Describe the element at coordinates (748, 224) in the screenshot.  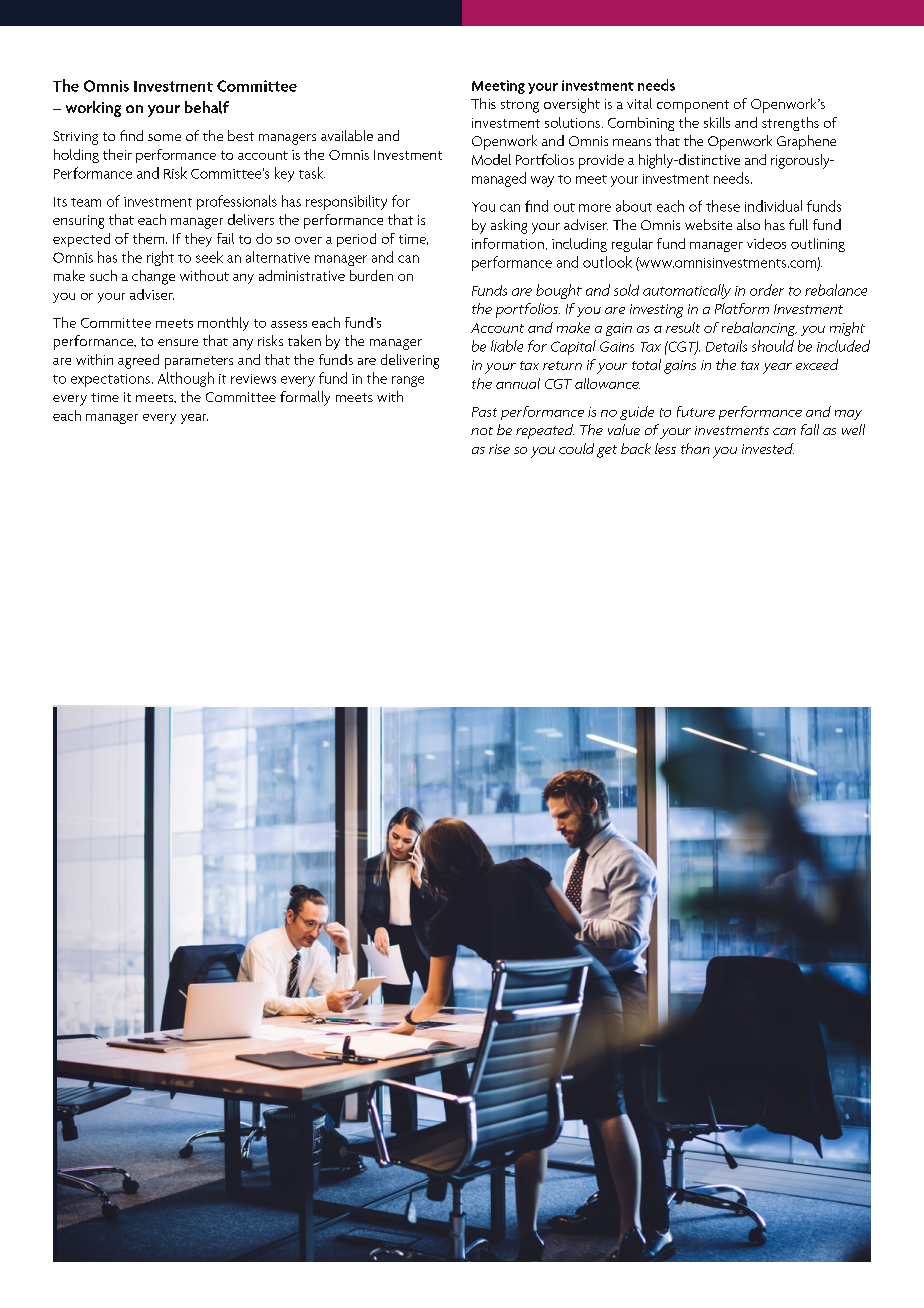
I see `also` at that location.
